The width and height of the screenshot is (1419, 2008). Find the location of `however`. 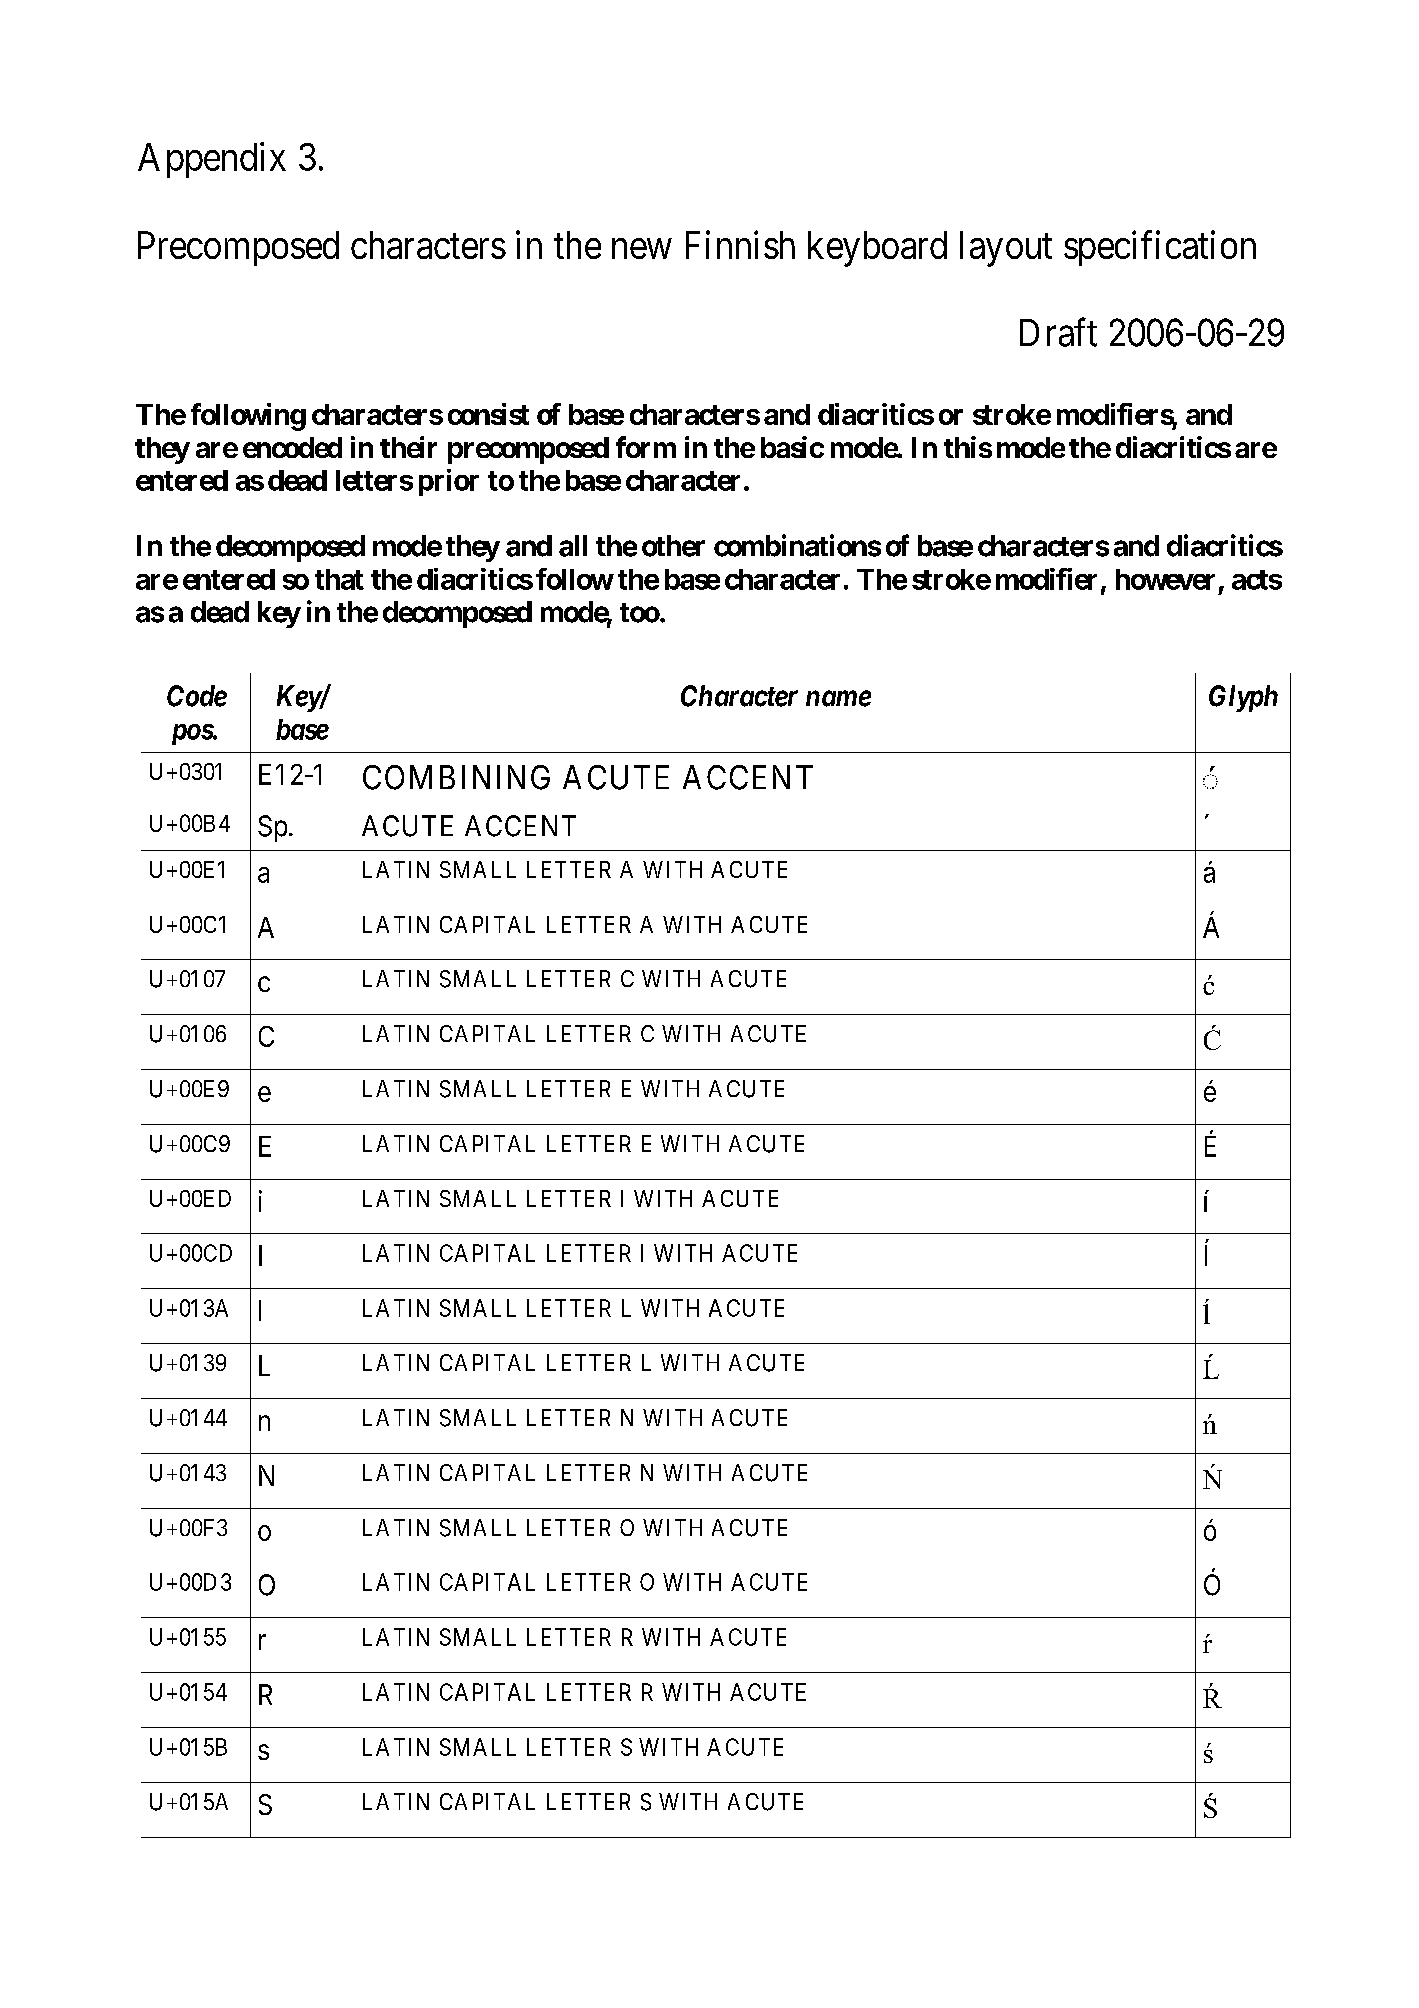

however is located at coordinates (1165, 579).
